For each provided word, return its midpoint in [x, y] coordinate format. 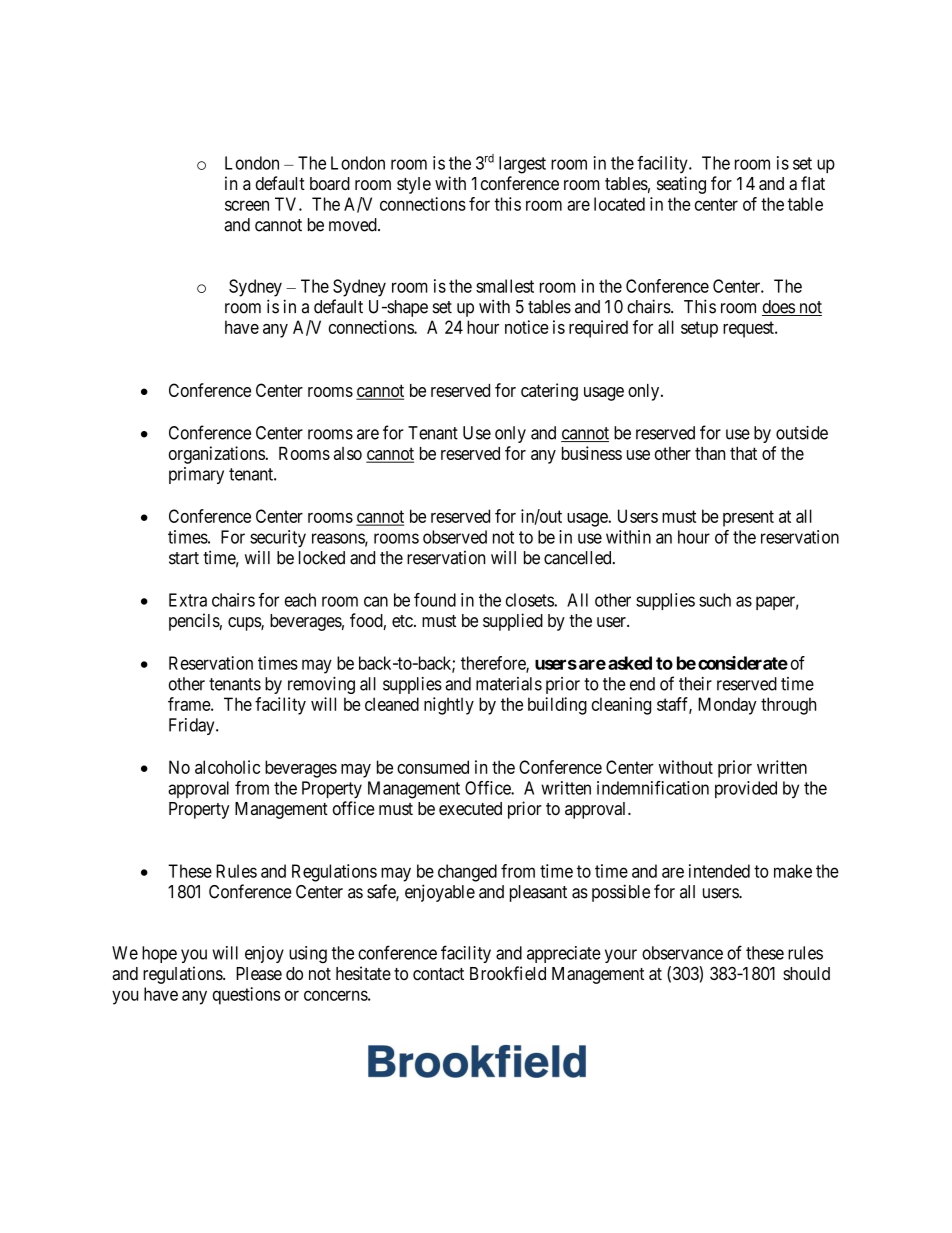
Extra [188, 600]
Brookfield [508, 973]
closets [530, 600]
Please [259, 973]
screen [247, 205]
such [715, 600]
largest [522, 165]
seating [681, 185]
